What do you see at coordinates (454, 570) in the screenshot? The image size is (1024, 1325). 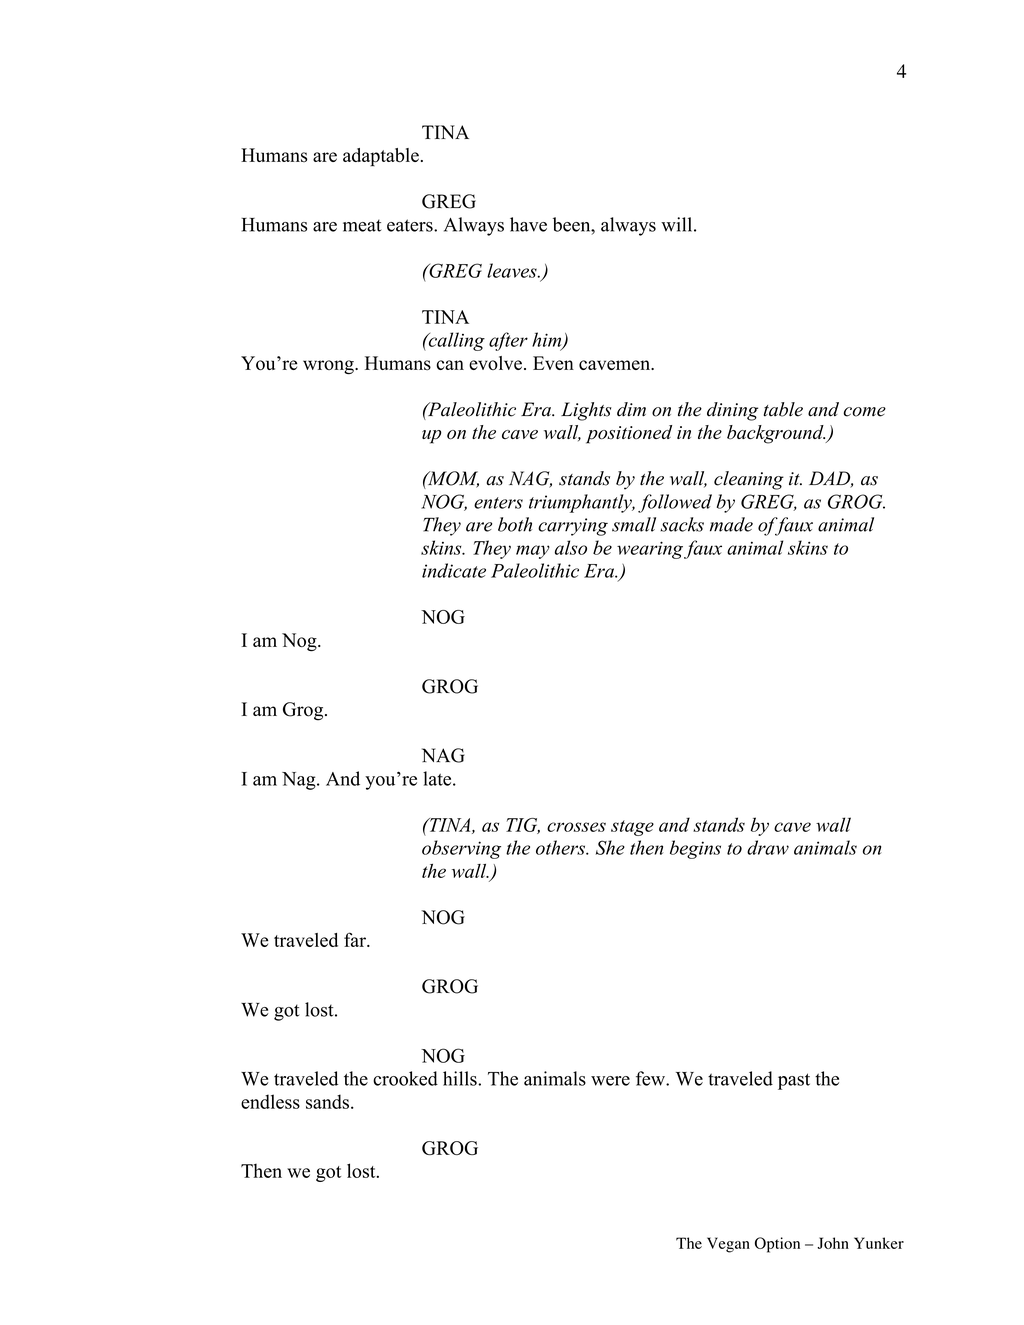 I see `indicate` at bounding box center [454, 570].
